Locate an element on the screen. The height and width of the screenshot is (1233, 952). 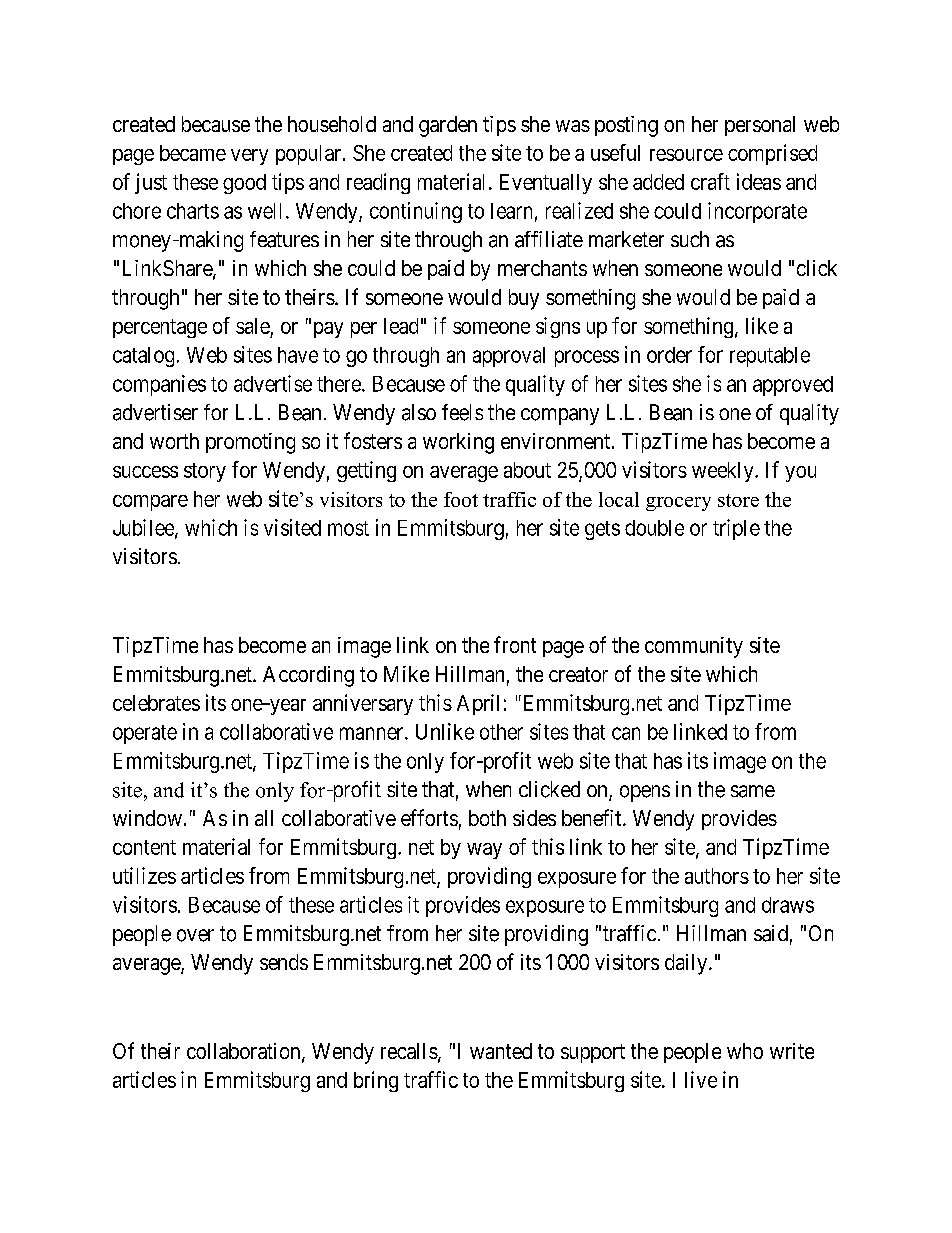
working is located at coordinates (458, 443).
